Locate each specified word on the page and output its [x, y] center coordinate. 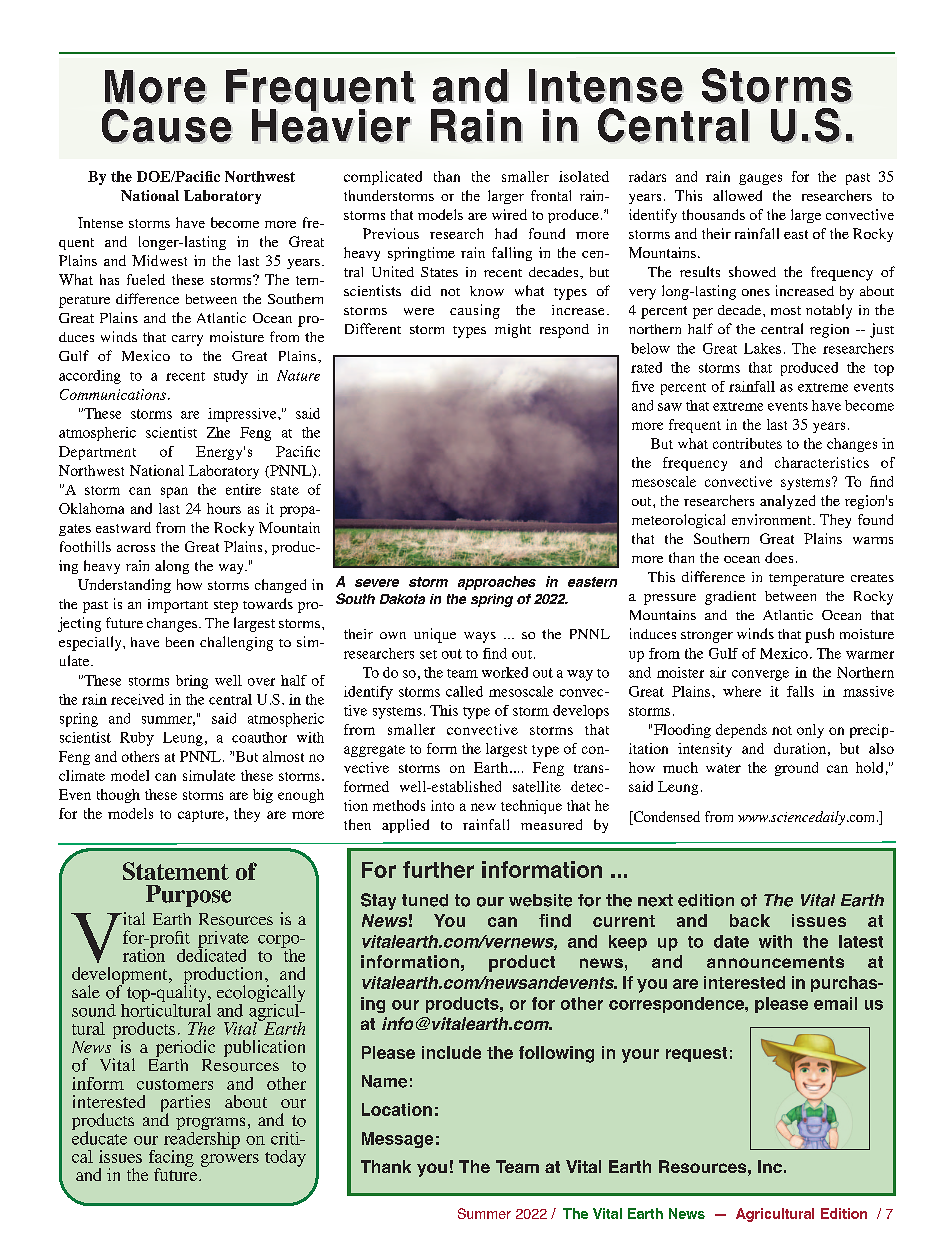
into [442, 805]
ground [796, 769]
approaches [497, 583]
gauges [760, 179]
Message [397, 1140]
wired [509, 214]
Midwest [159, 260]
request [696, 1054]
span [174, 492]
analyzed [787, 502]
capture [201, 816]
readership [202, 1140]
